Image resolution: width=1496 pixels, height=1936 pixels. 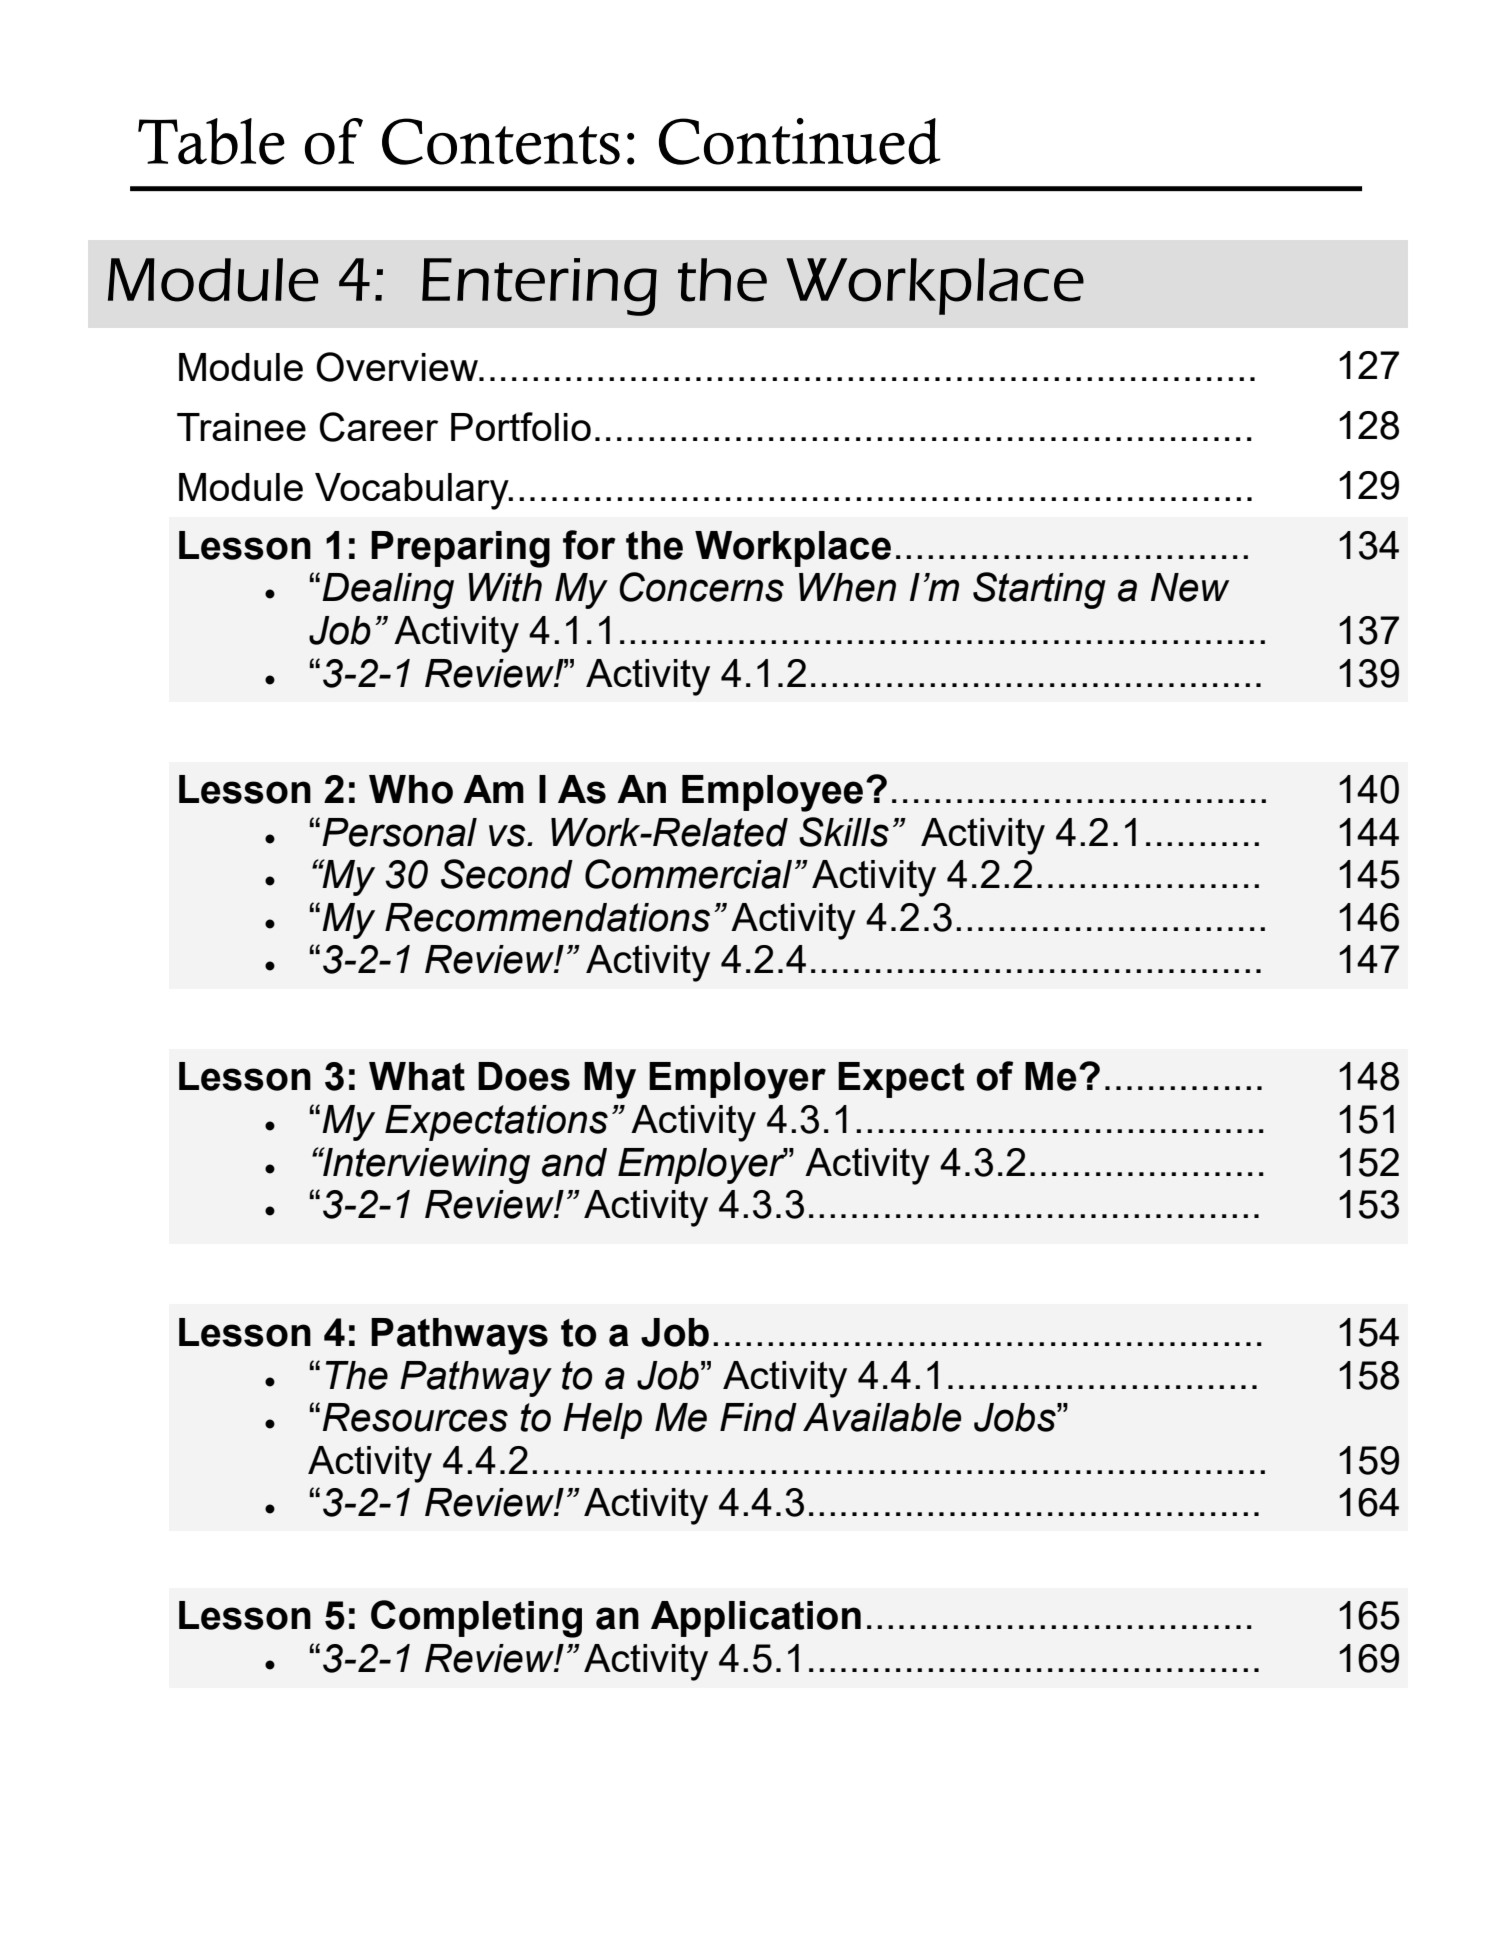 I want to click on Continued, so click(x=800, y=141).
